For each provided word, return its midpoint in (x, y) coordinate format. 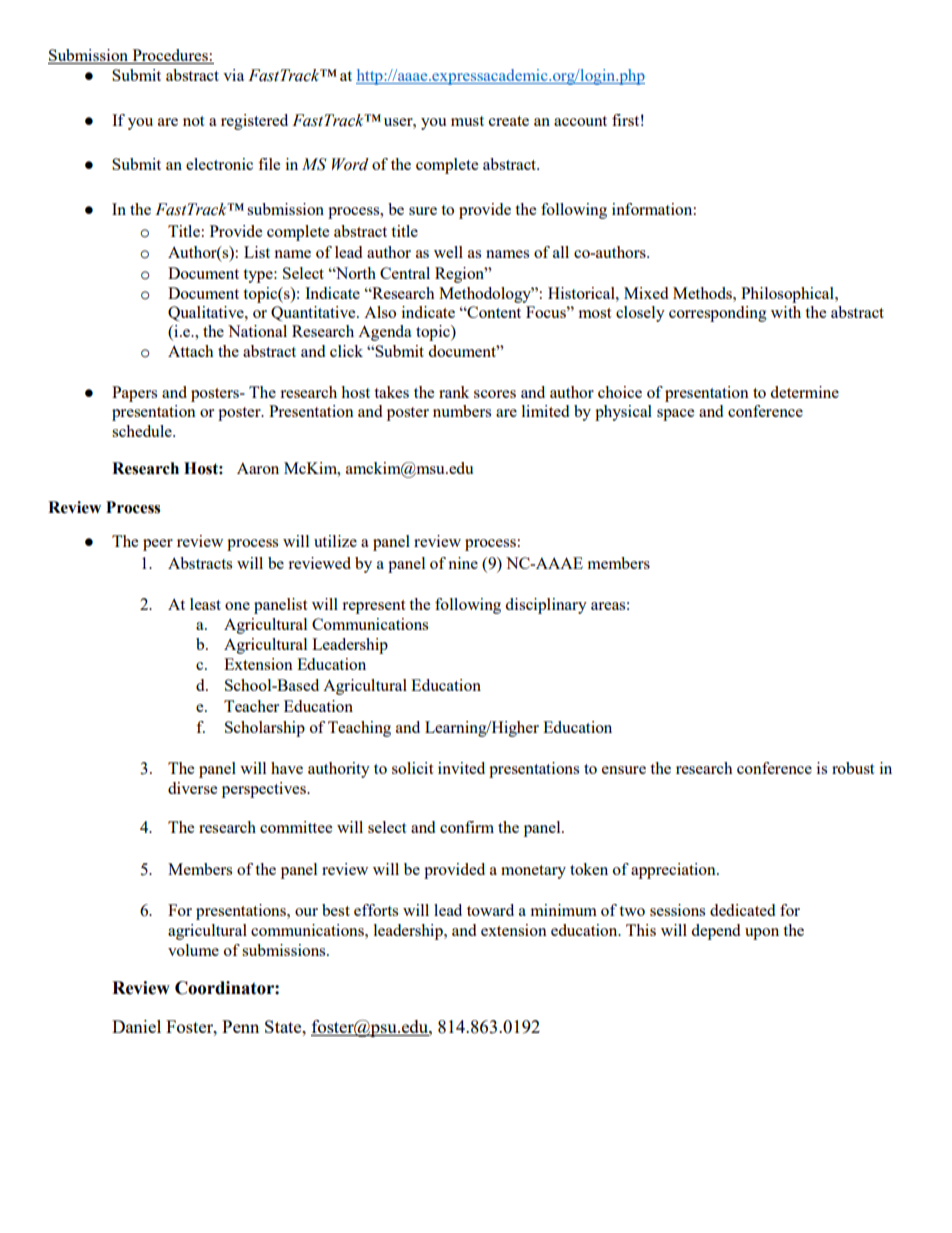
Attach (191, 351)
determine (804, 392)
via (233, 75)
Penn (240, 1026)
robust (853, 768)
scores (495, 394)
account (580, 121)
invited (461, 768)
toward (490, 910)
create (509, 121)
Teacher (251, 706)
